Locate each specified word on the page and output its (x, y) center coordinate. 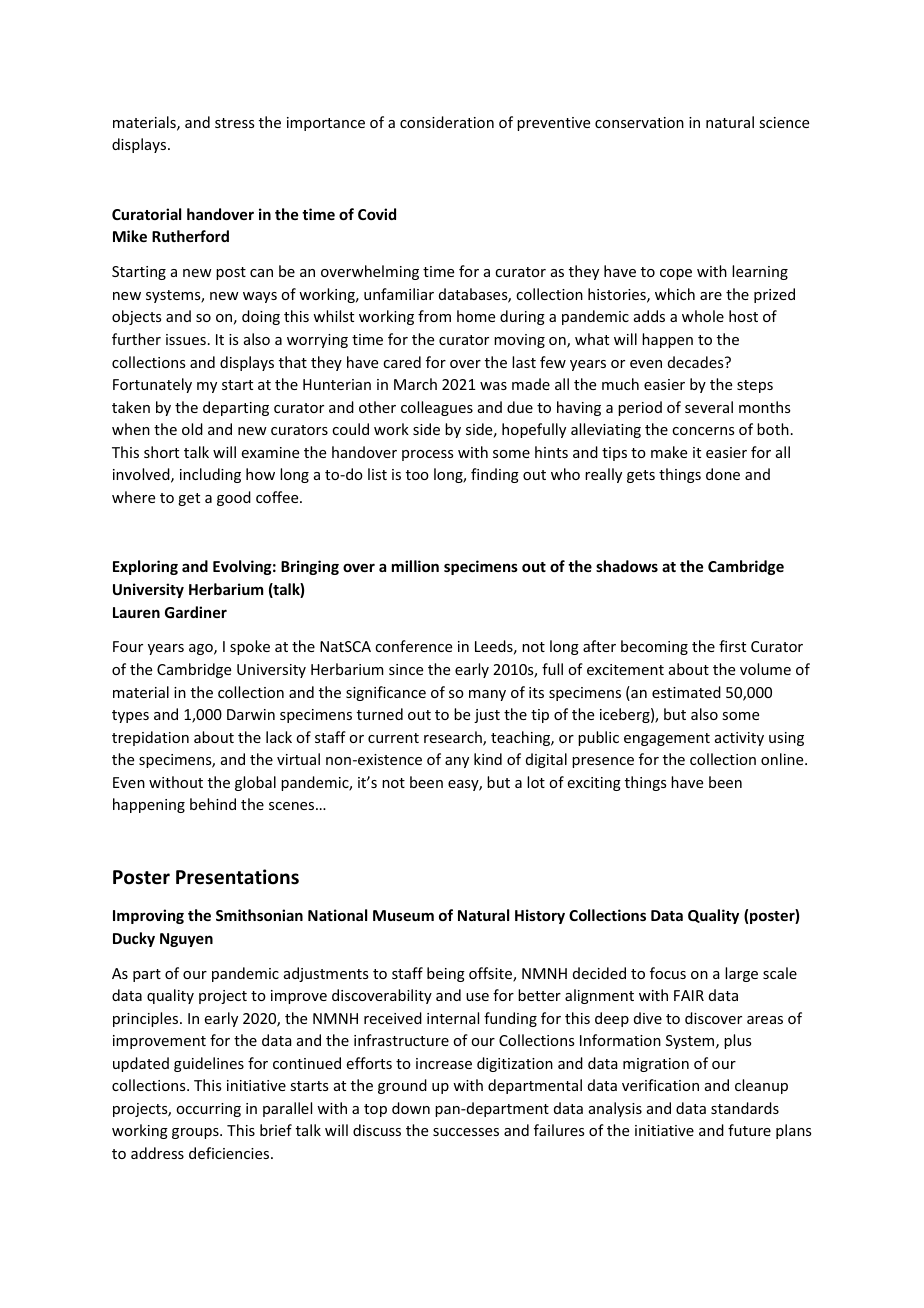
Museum (403, 915)
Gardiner (196, 612)
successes (466, 1132)
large (741, 974)
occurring (208, 1110)
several (709, 407)
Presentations (237, 877)
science (784, 122)
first (732, 646)
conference (413, 646)
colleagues (437, 408)
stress (234, 123)
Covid (377, 214)
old (192, 429)
